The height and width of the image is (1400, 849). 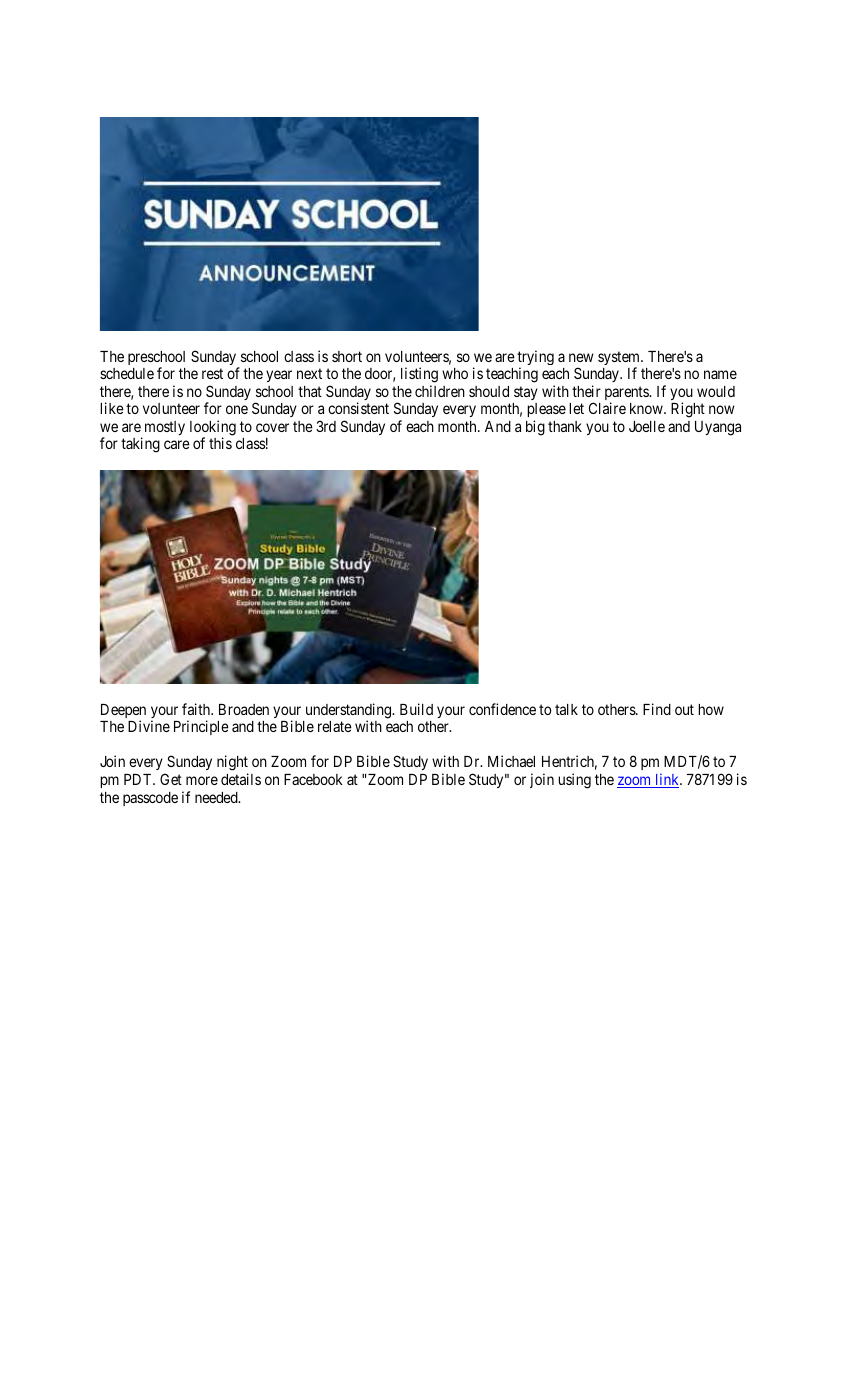 I want to click on more, so click(x=202, y=780).
